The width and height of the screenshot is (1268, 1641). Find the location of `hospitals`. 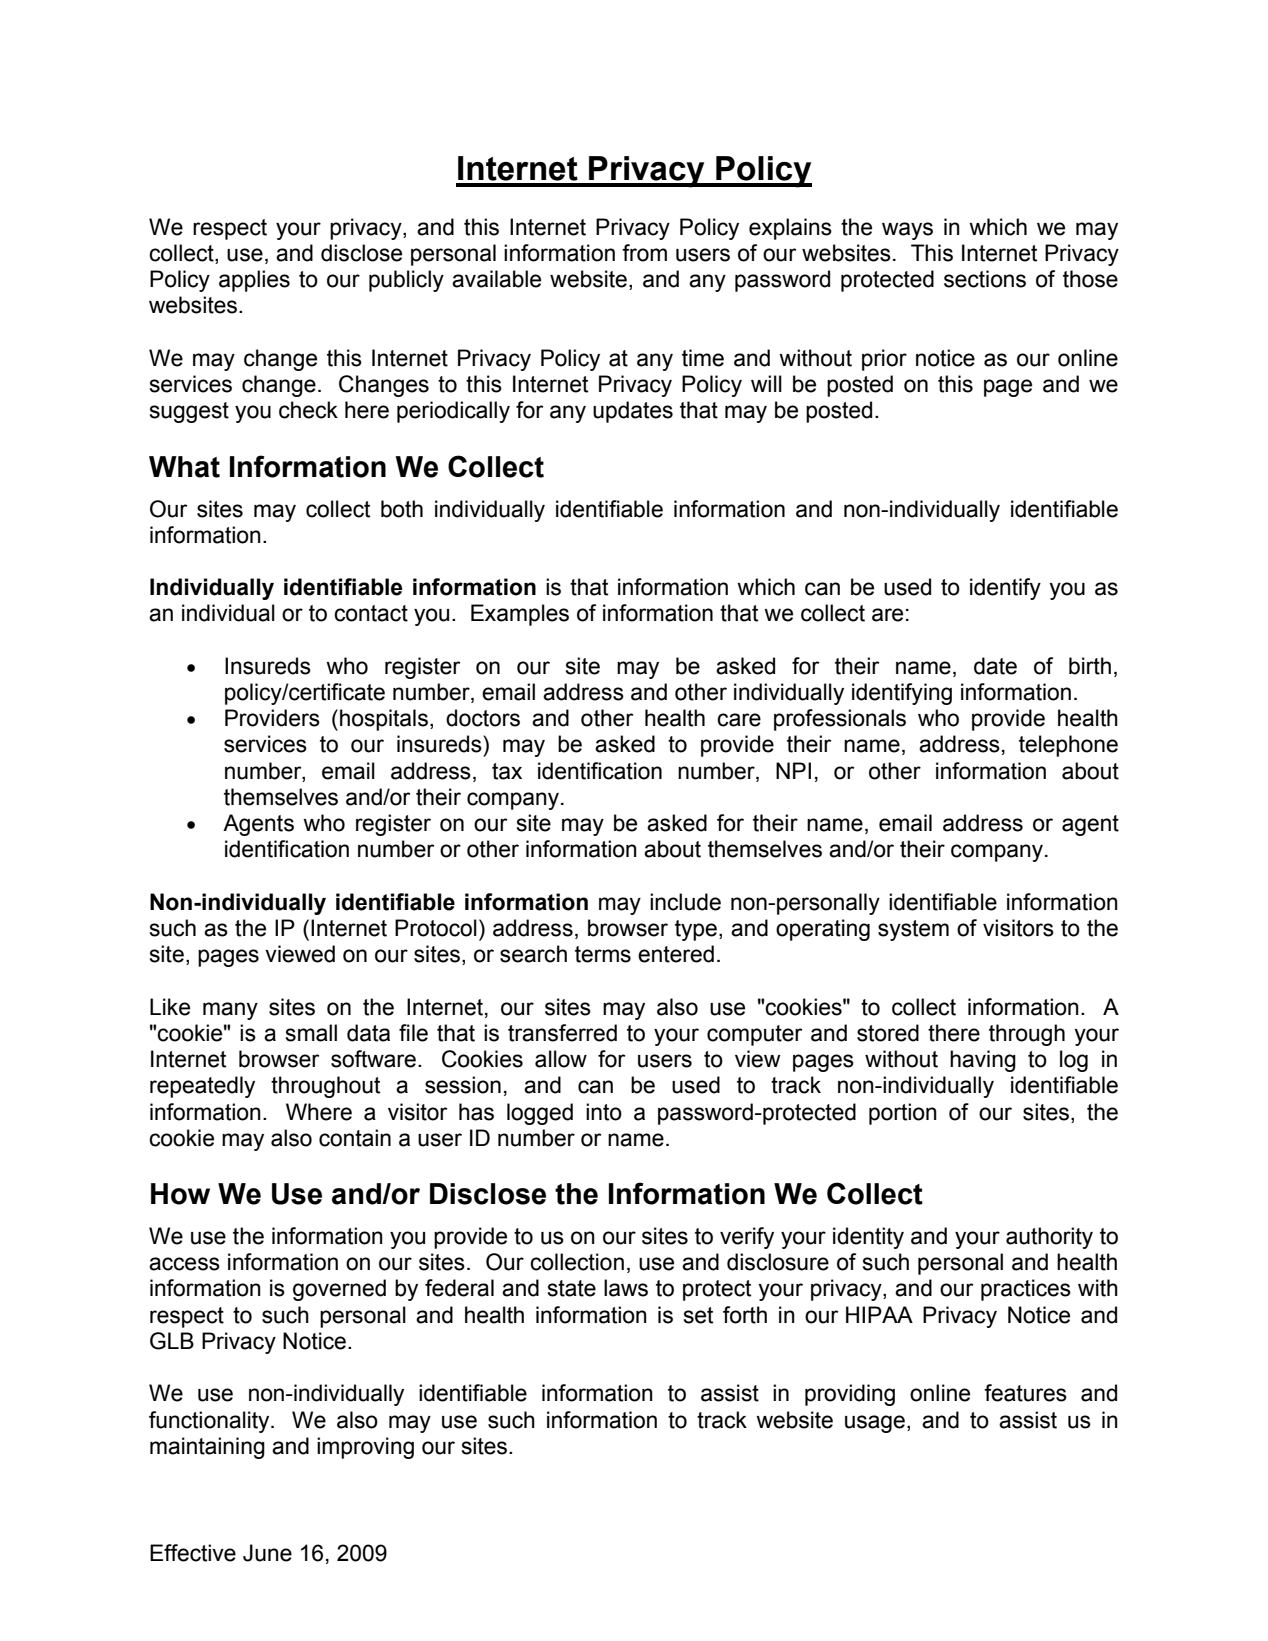

hospitals is located at coordinates (384, 720).
